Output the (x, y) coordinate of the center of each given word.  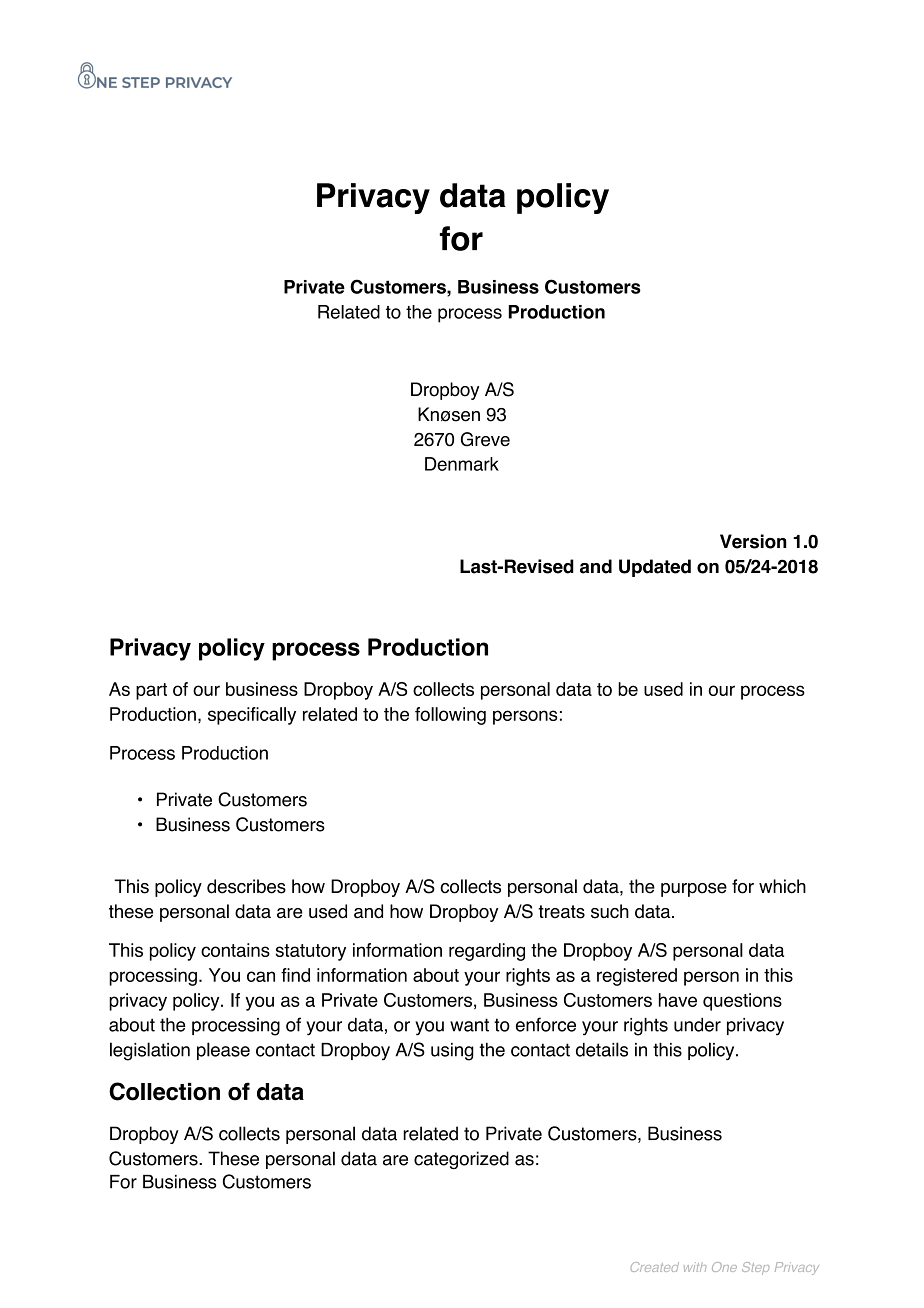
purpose (694, 890)
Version (753, 541)
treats (561, 912)
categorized (461, 1160)
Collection (164, 1091)
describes (246, 886)
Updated (655, 568)
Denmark (462, 464)
